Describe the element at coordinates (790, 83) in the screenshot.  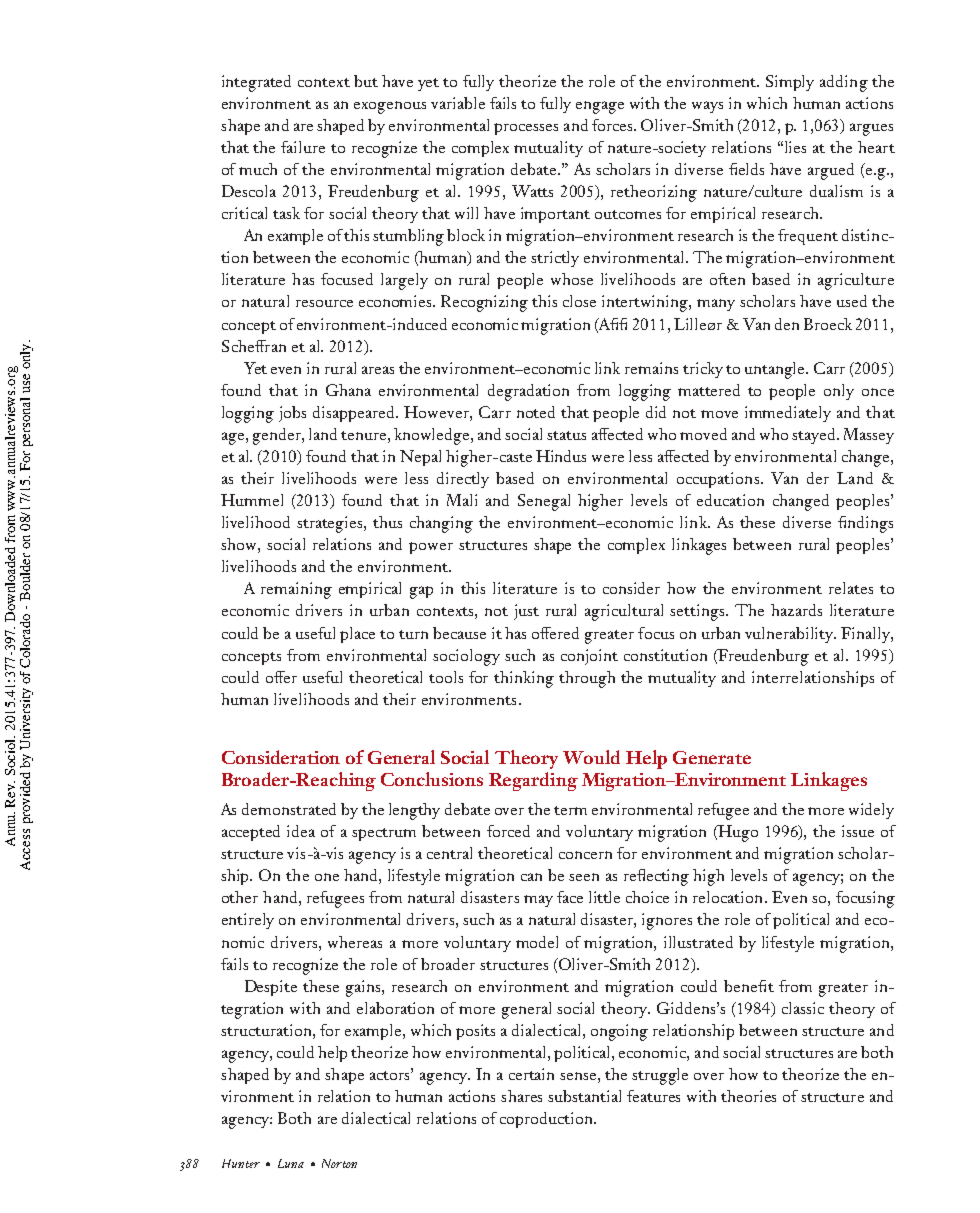
I see `Simply` at that location.
